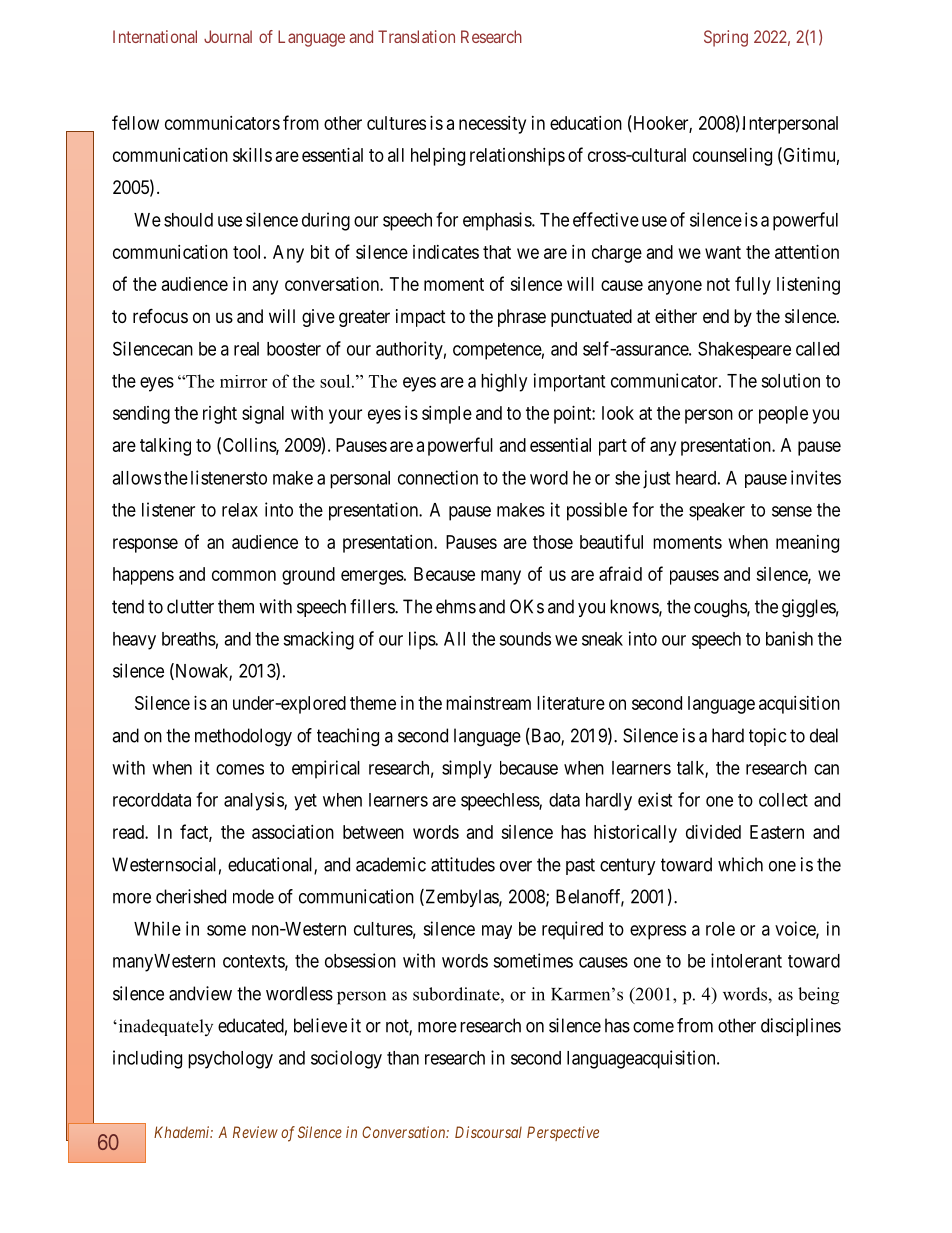 The image size is (952, 1233). I want to click on necessity, so click(492, 125).
